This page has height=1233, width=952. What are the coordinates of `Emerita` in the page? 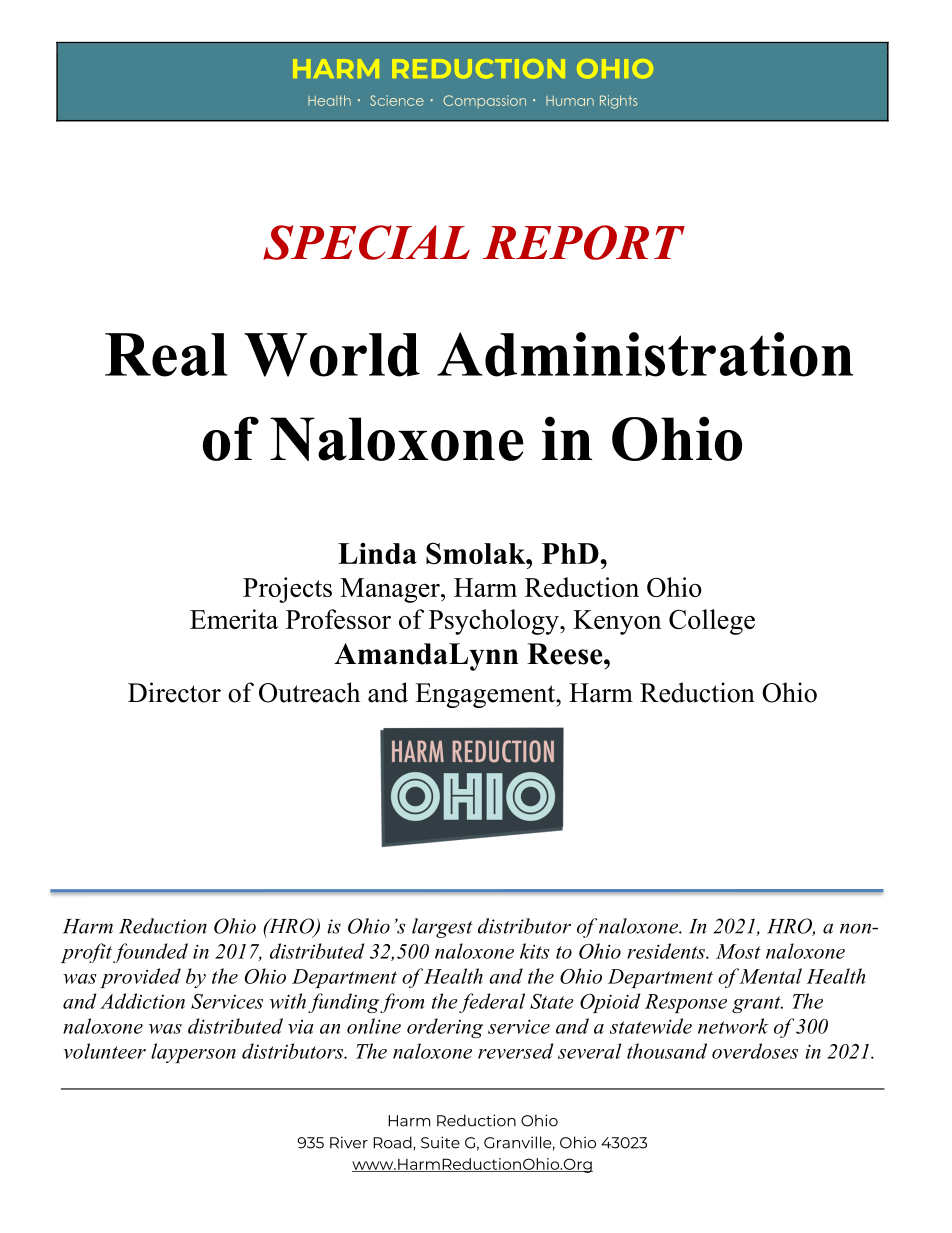 It's located at (234, 619).
